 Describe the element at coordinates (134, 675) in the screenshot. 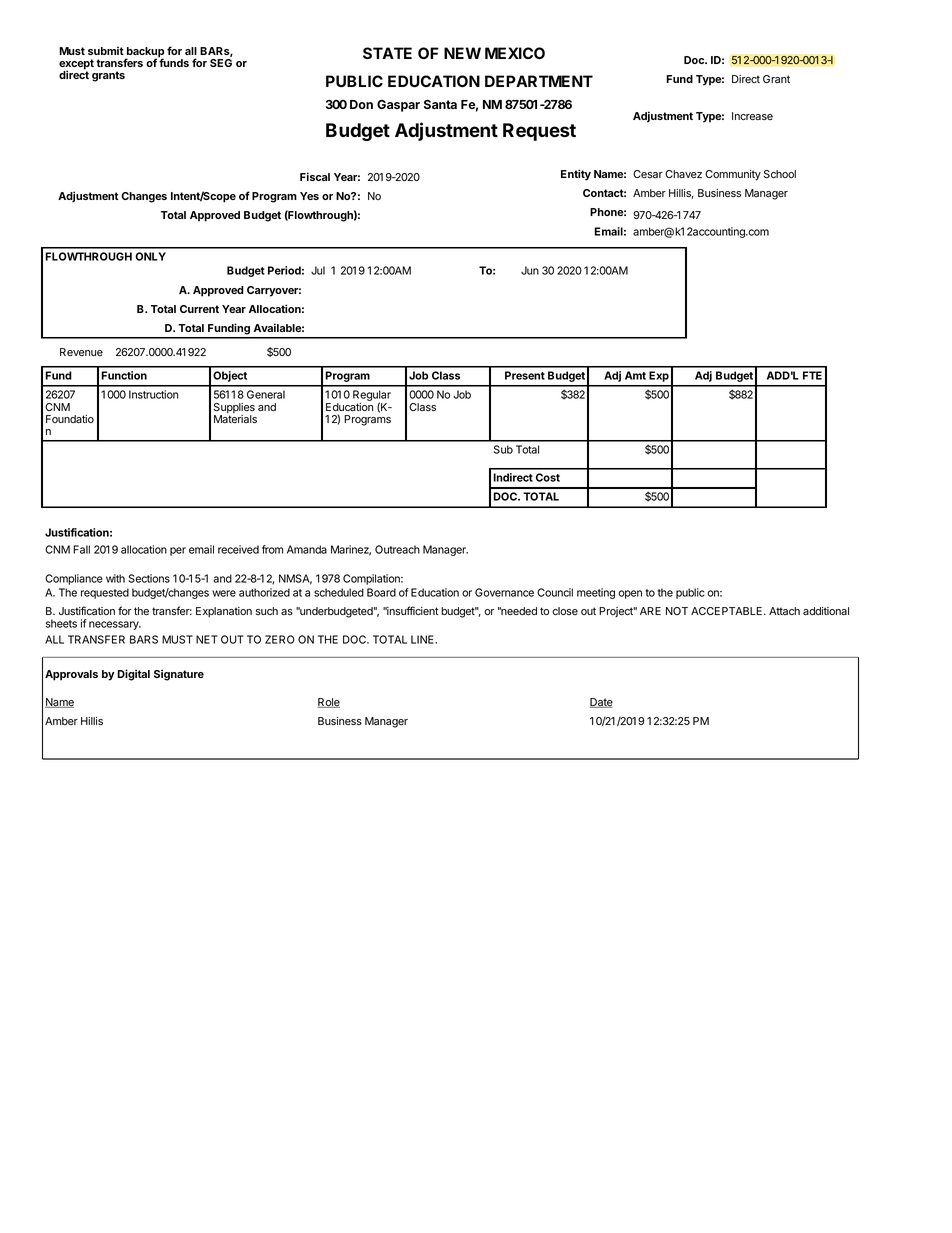

I see `Digital` at that location.
